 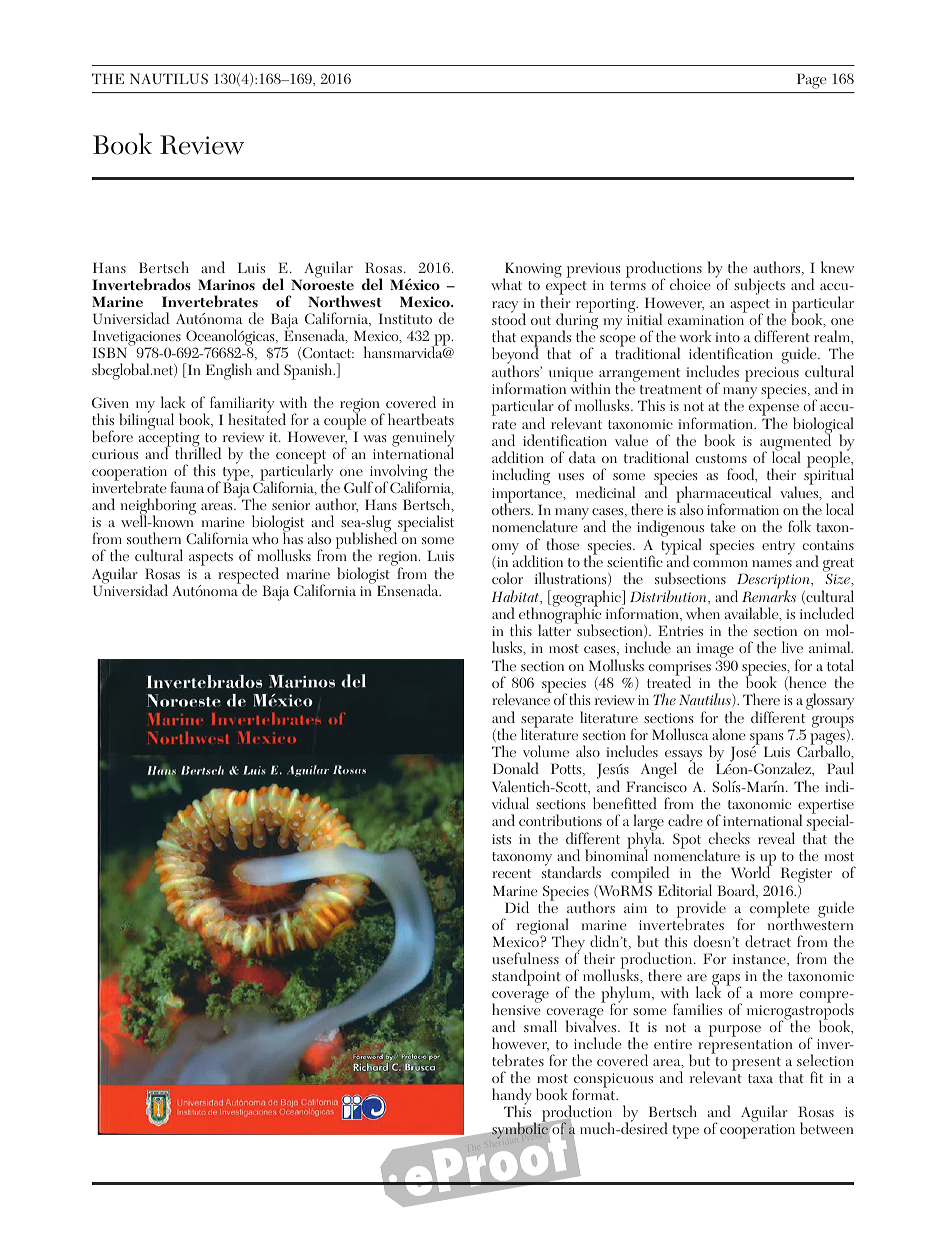 What do you see at coordinates (506, 284) in the page?
I see `what` at bounding box center [506, 284].
